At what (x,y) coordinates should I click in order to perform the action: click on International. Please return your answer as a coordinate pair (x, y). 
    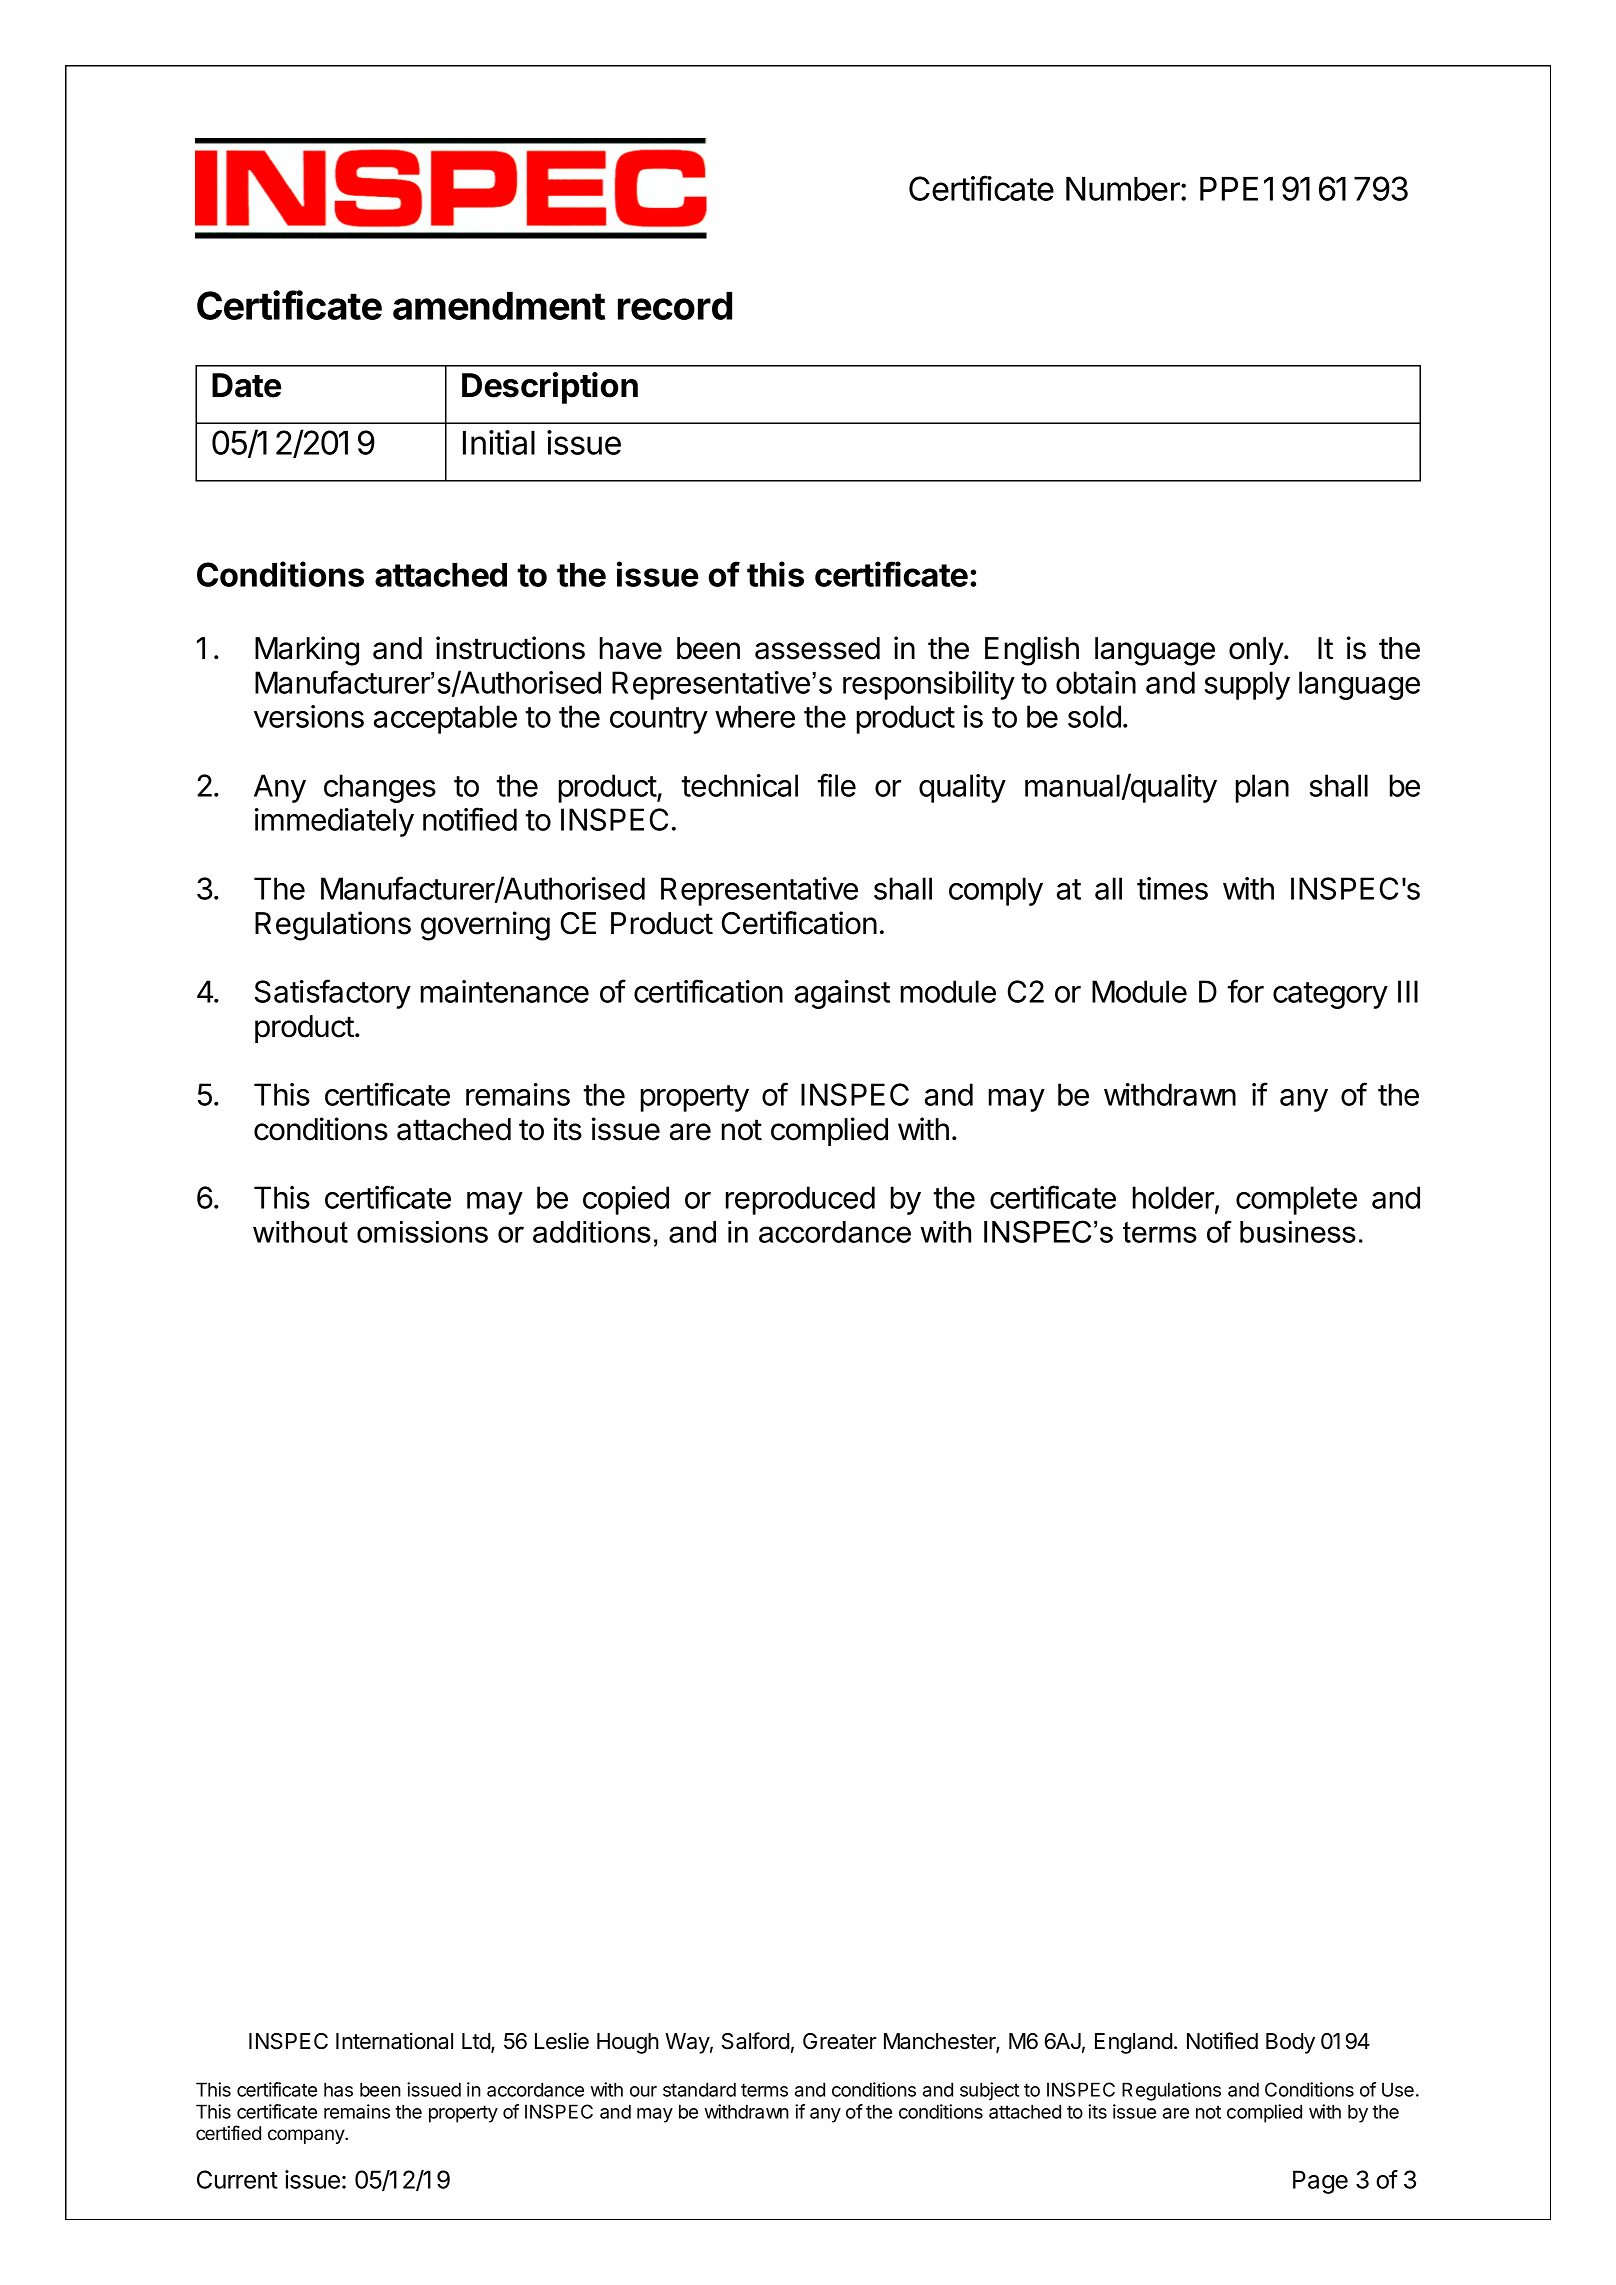
    Looking at the image, I should click on (394, 2041).
